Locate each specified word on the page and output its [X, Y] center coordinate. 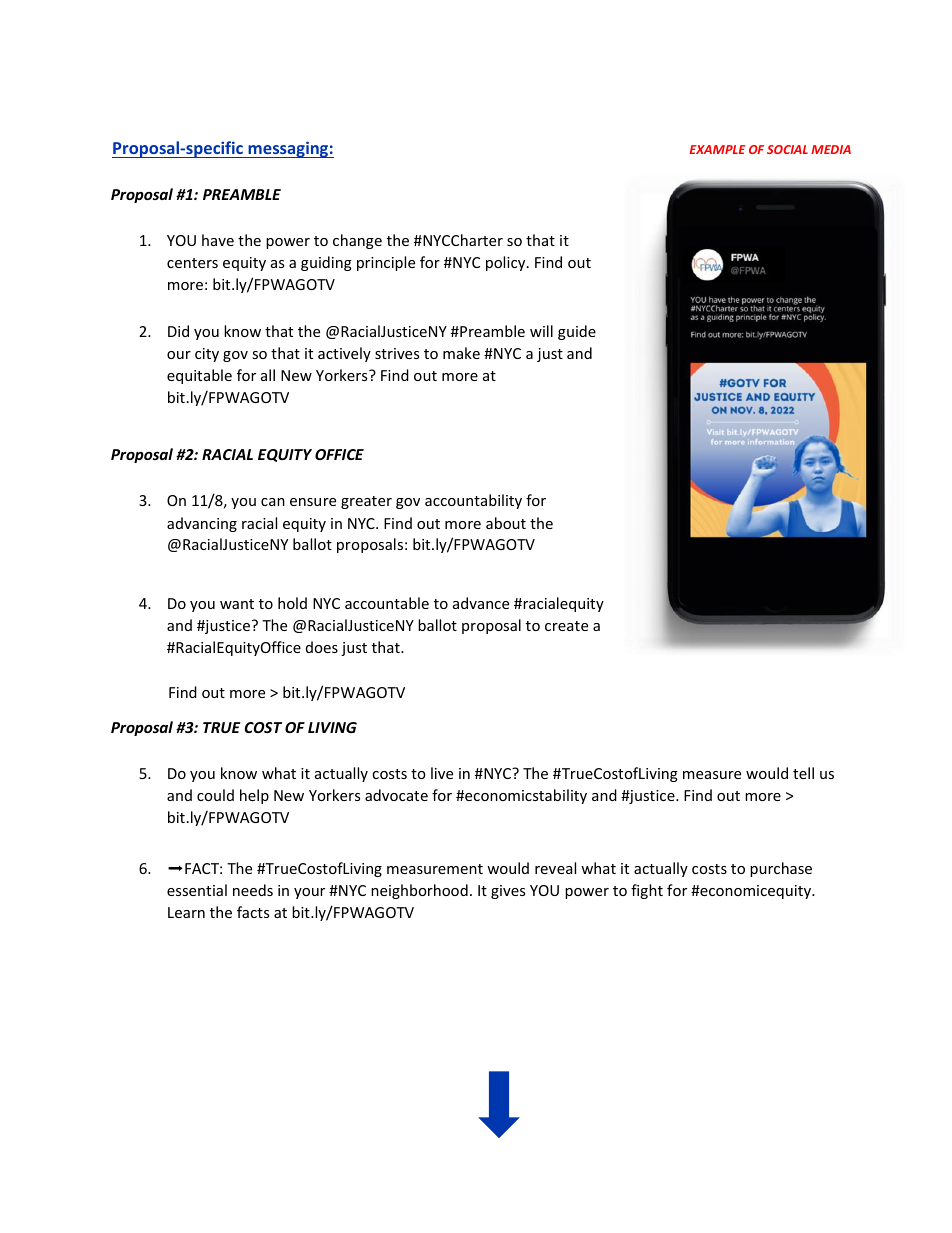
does [322, 647]
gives [508, 892]
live [442, 773]
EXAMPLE [718, 149]
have [218, 240]
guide [577, 332]
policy [507, 263]
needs [253, 890]
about [506, 523]
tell [803, 773]
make [461, 353]
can [273, 502]
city [207, 355]
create [566, 626]
